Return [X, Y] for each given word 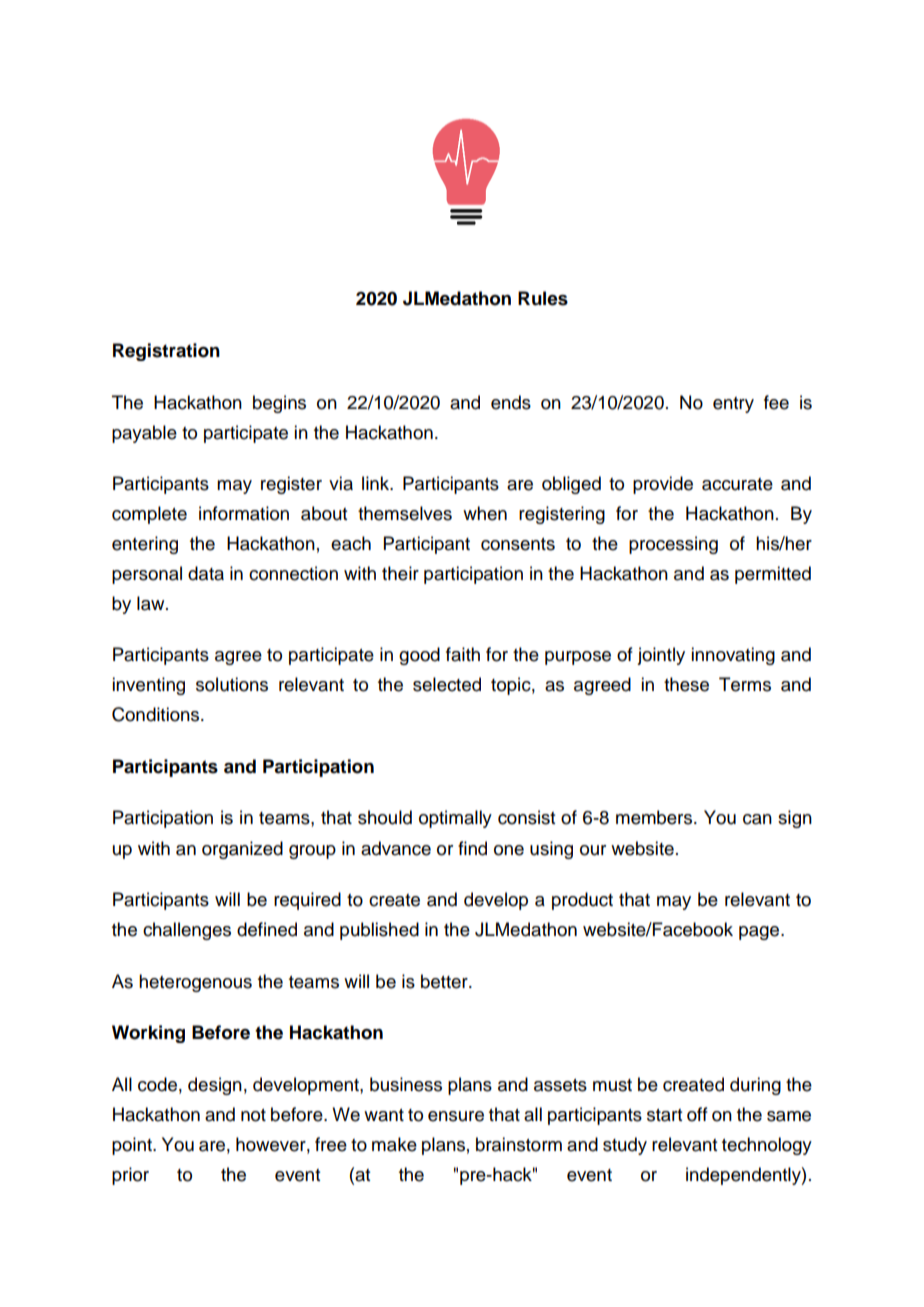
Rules [543, 298]
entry [733, 405]
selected [447, 684]
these [686, 684]
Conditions [157, 714]
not [253, 1115]
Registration [166, 352]
